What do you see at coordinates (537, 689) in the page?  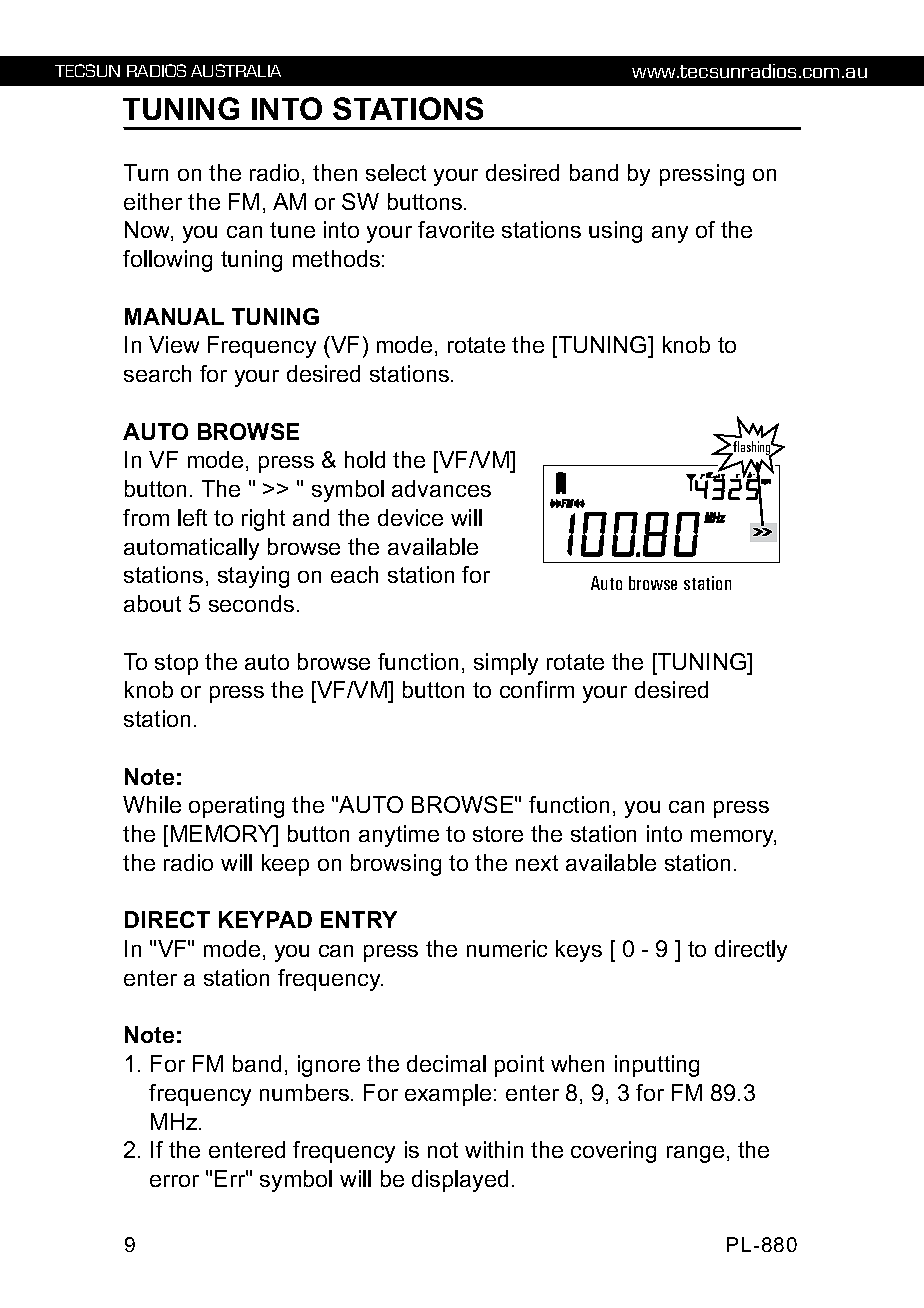 I see `confirm` at bounding box center [537, 689].
